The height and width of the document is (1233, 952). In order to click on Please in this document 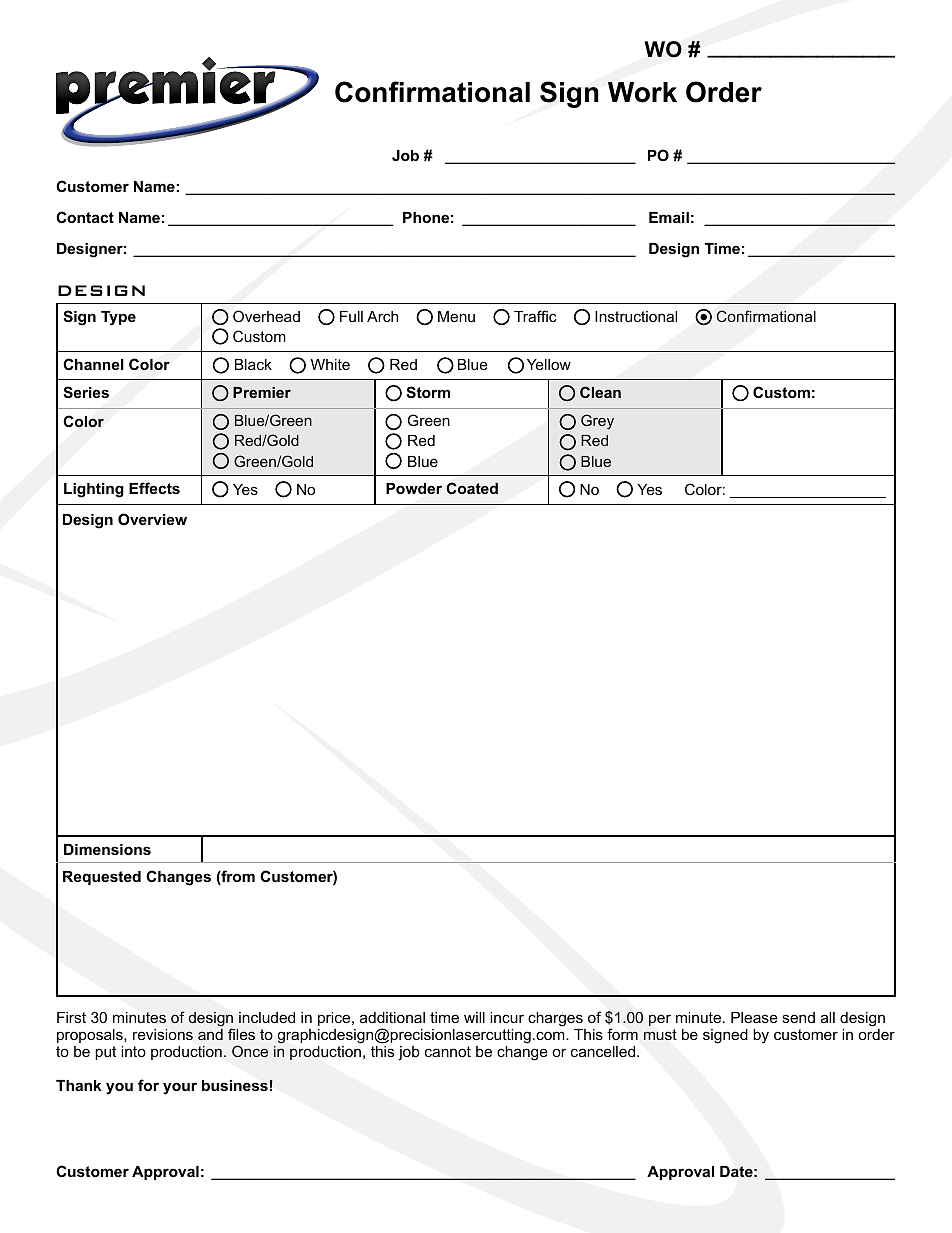, I will do `click(754, 1017)`.
